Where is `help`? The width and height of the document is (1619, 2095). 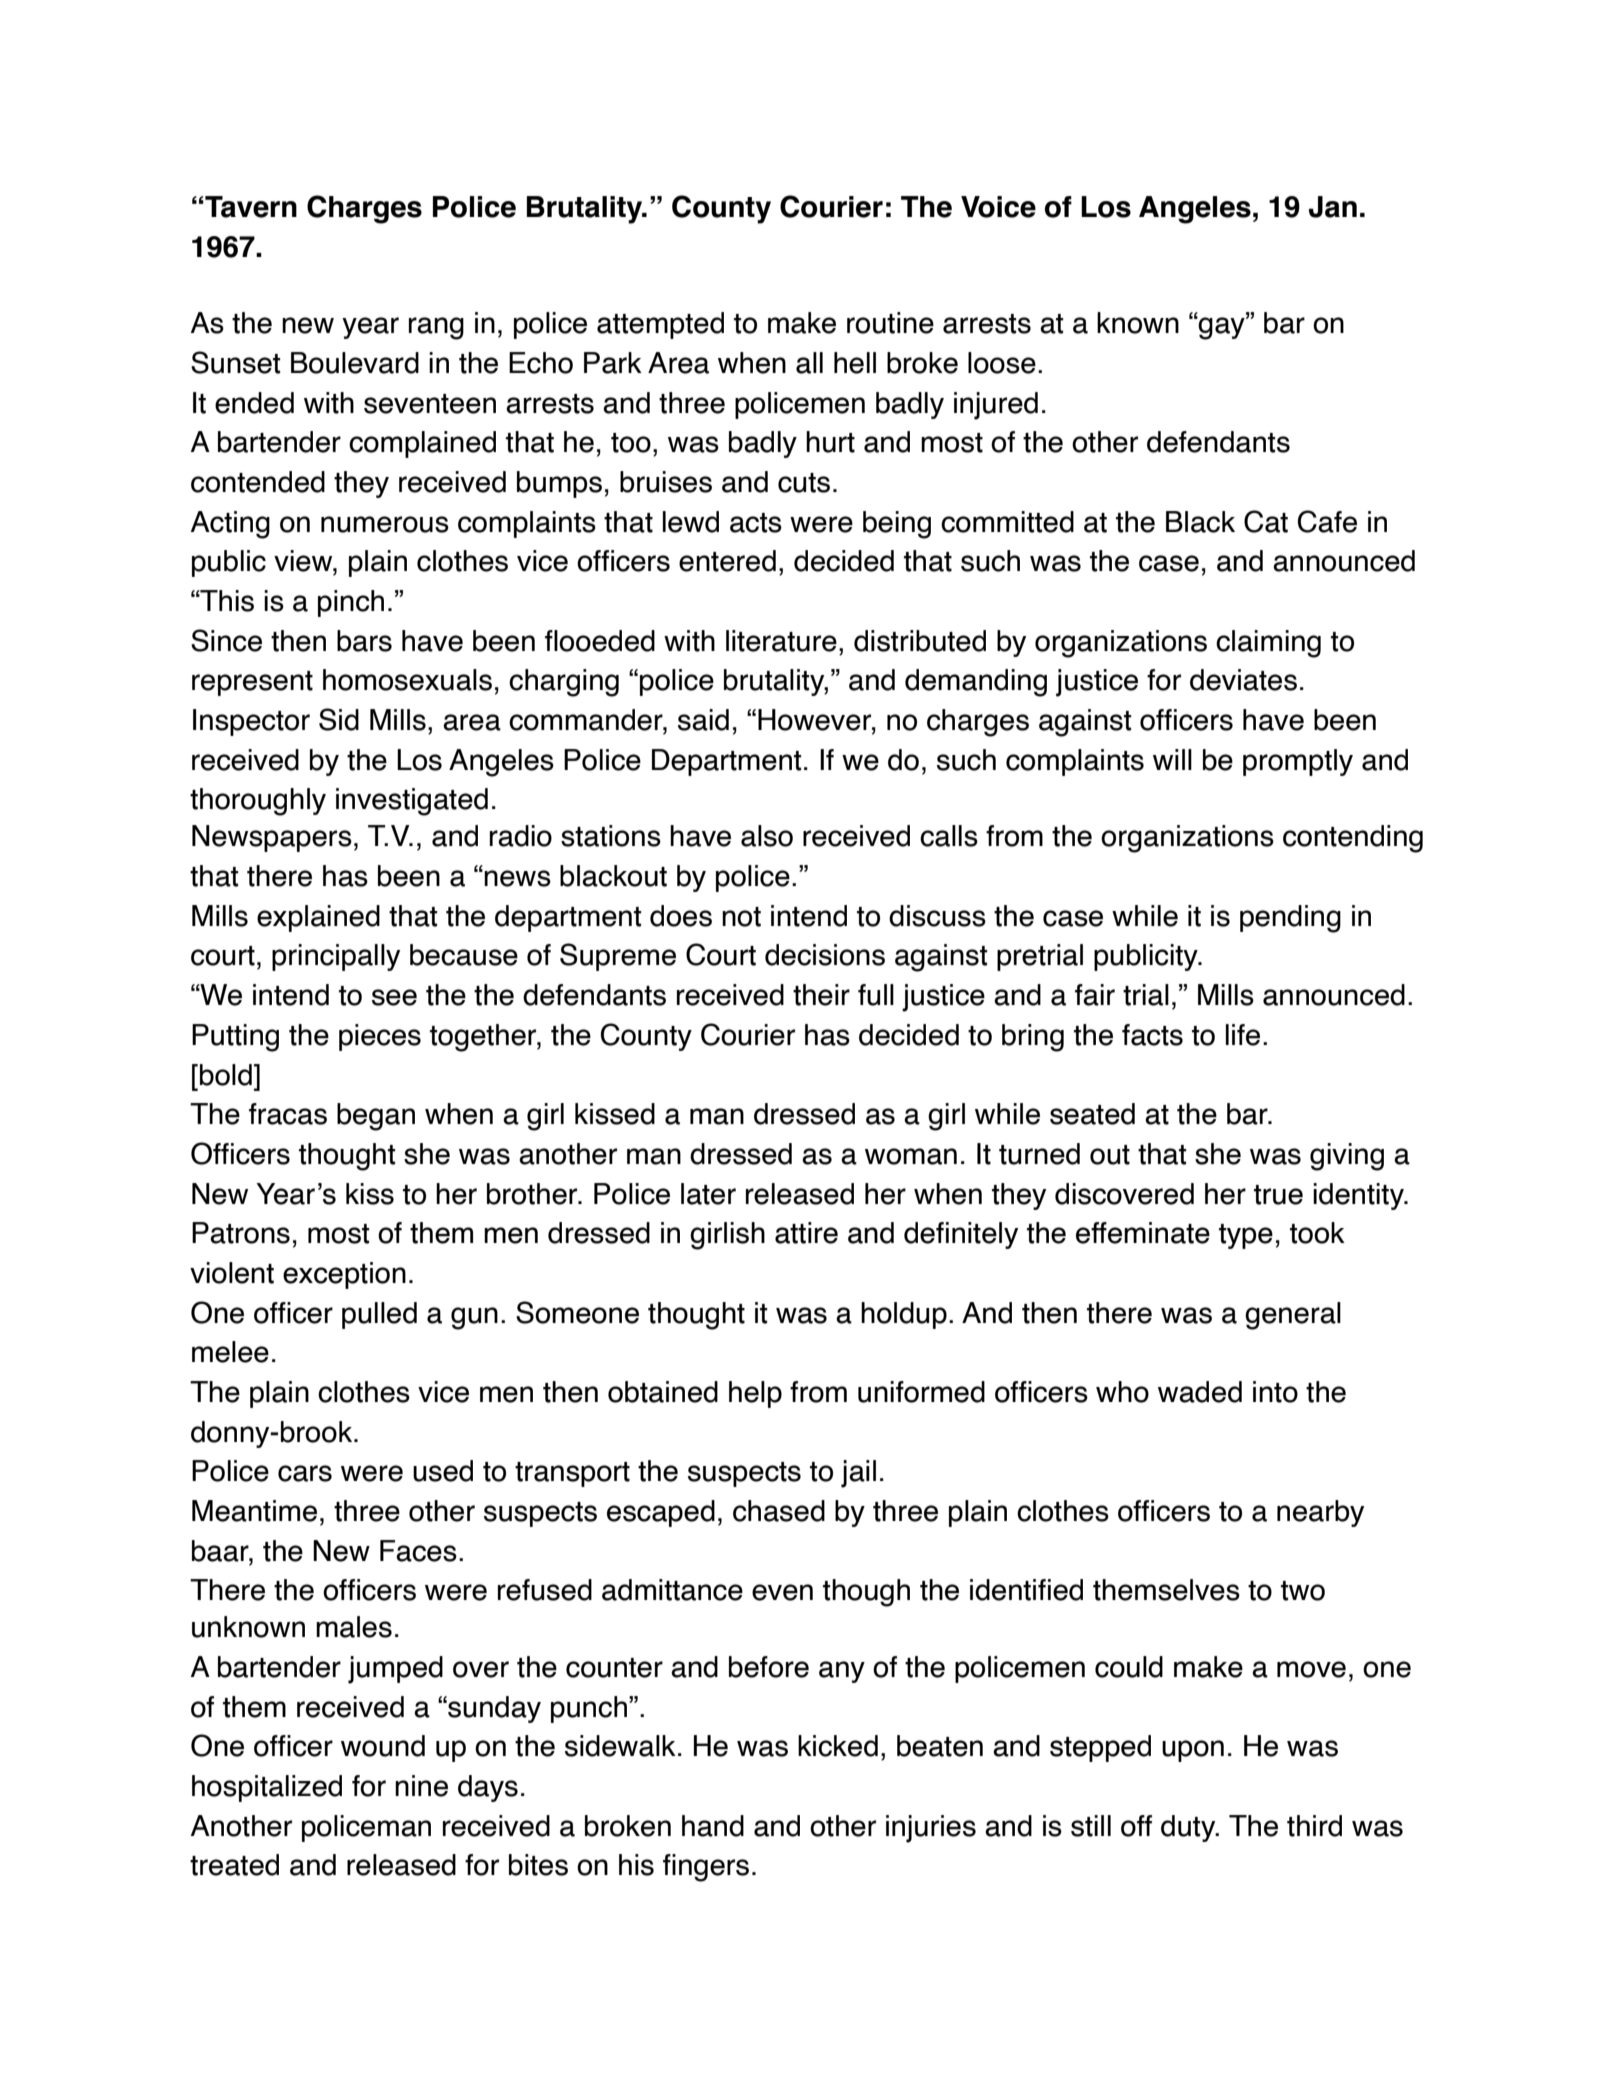
help is located at coordinates (755, 1394).
